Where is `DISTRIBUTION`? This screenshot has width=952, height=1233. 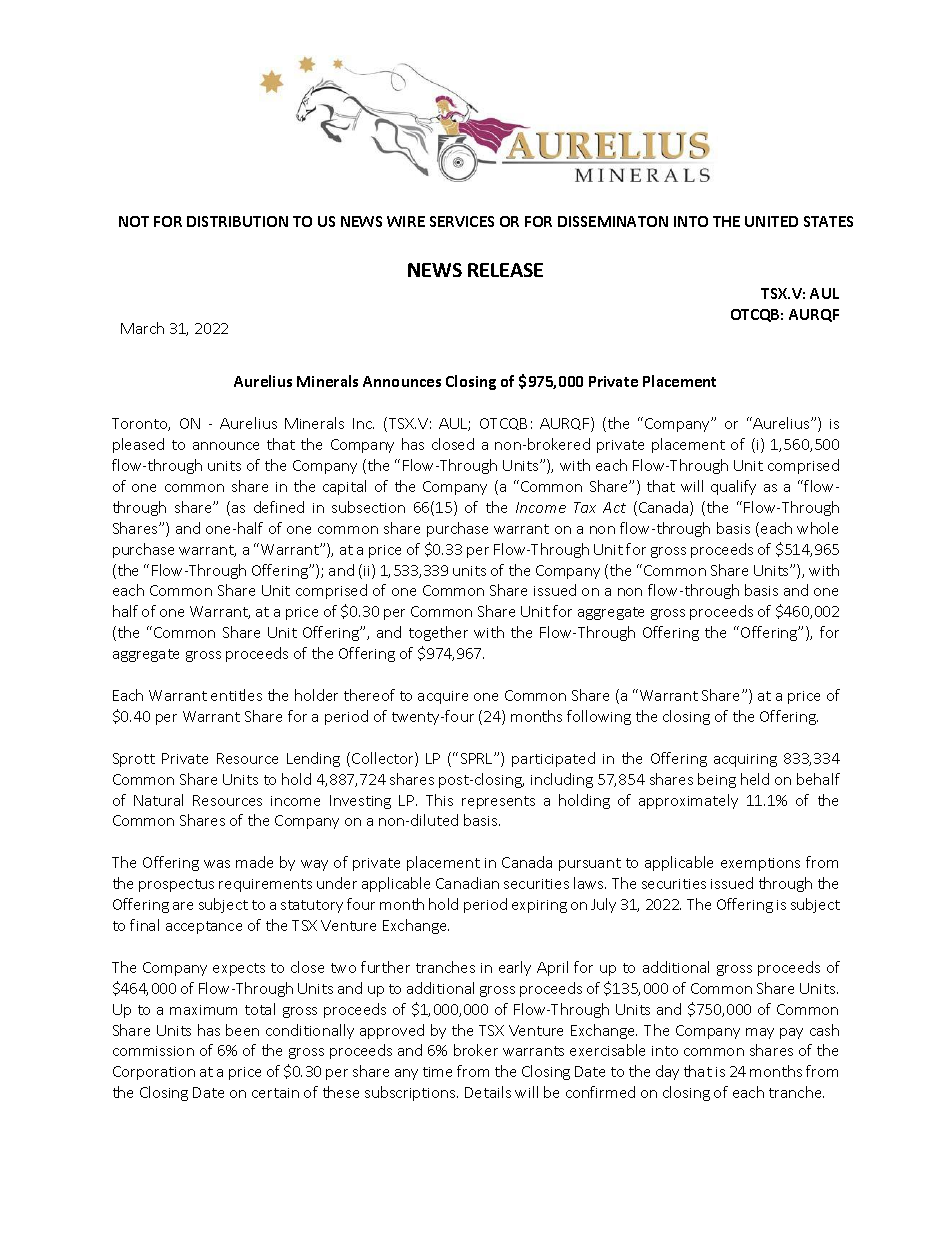 DISTRIBUTION is located at coordinates (237, 221).
